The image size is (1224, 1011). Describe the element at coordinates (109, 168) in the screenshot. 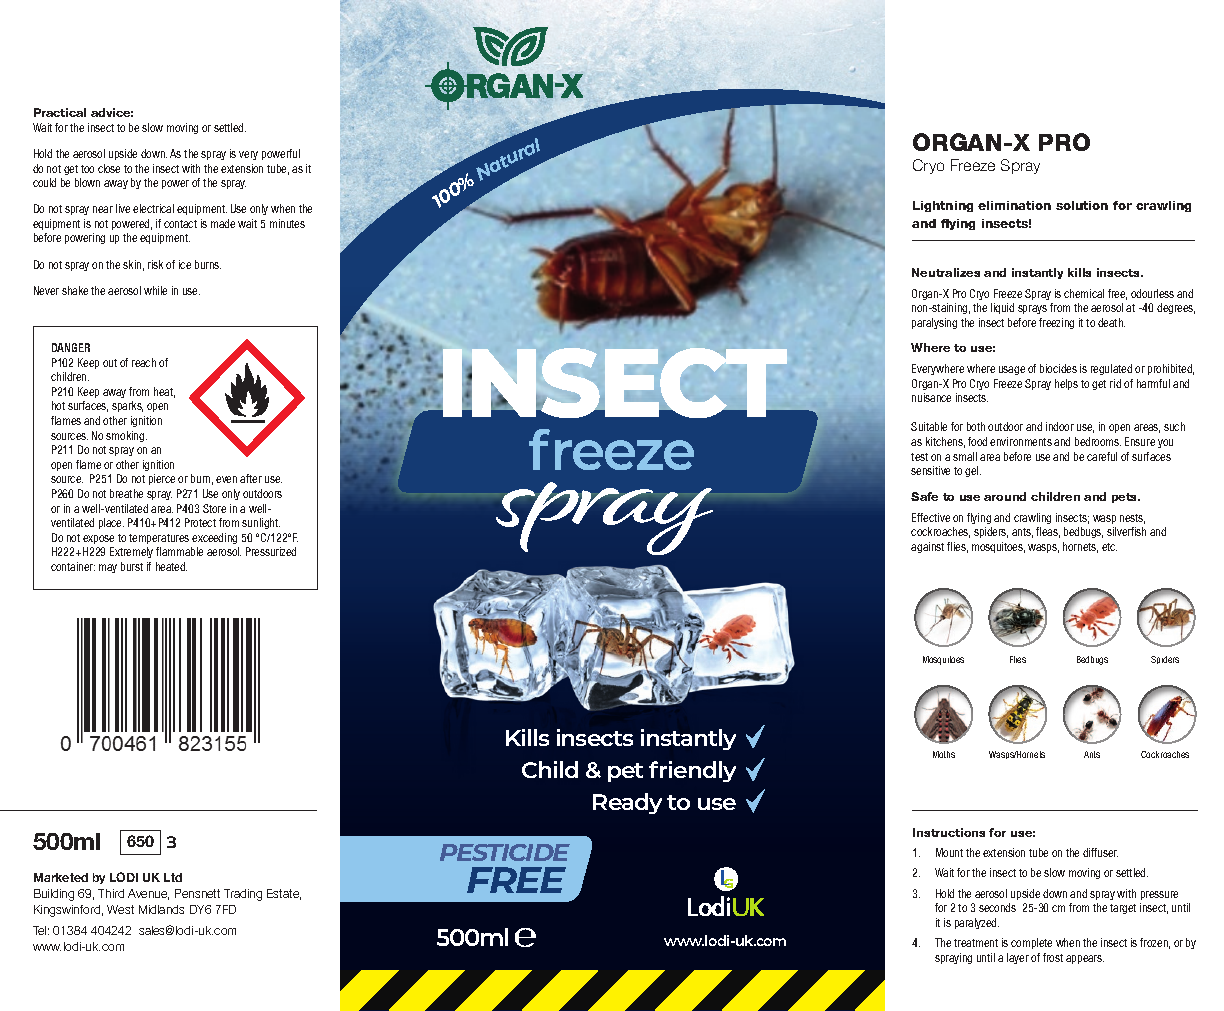

I see `close` at that location.
